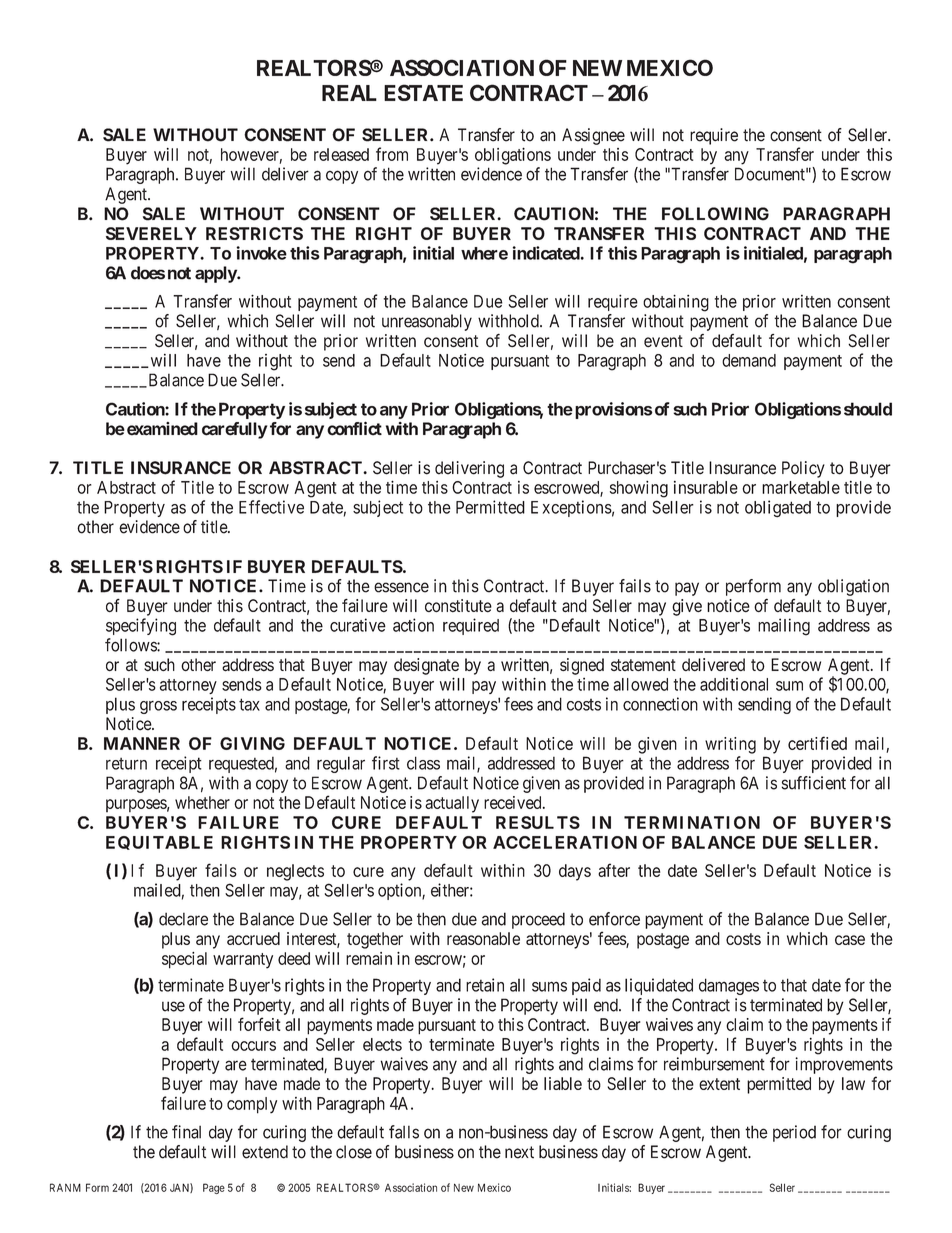  I want to click on Exceptions, so click(571, 508).
